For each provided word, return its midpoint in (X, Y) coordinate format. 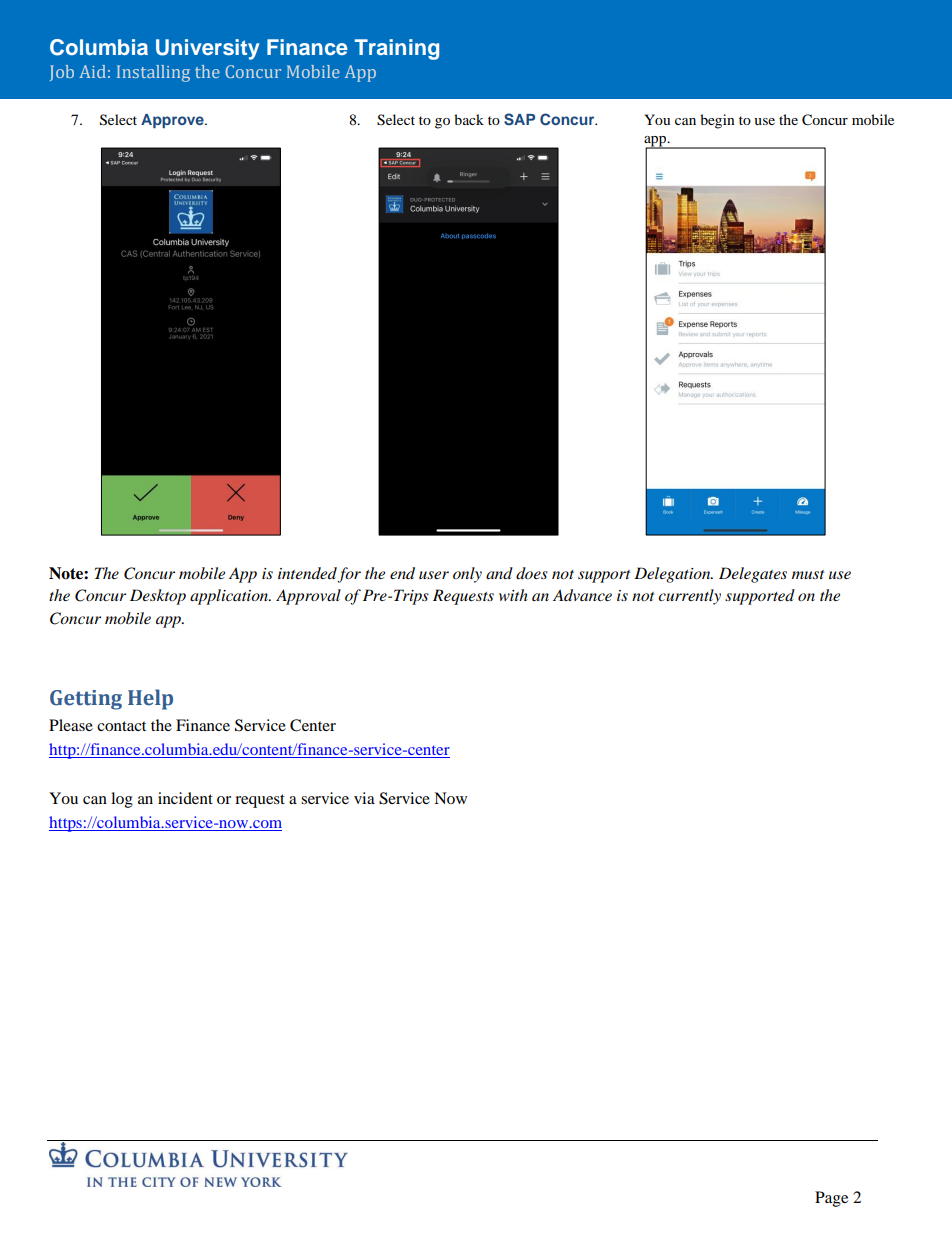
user (434, 575)
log (122, 800)
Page (831, 1199)
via (364, 798)
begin (717, 121)
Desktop (158, 597)
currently (689, 597)
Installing (153, 73)
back (469, 119)
